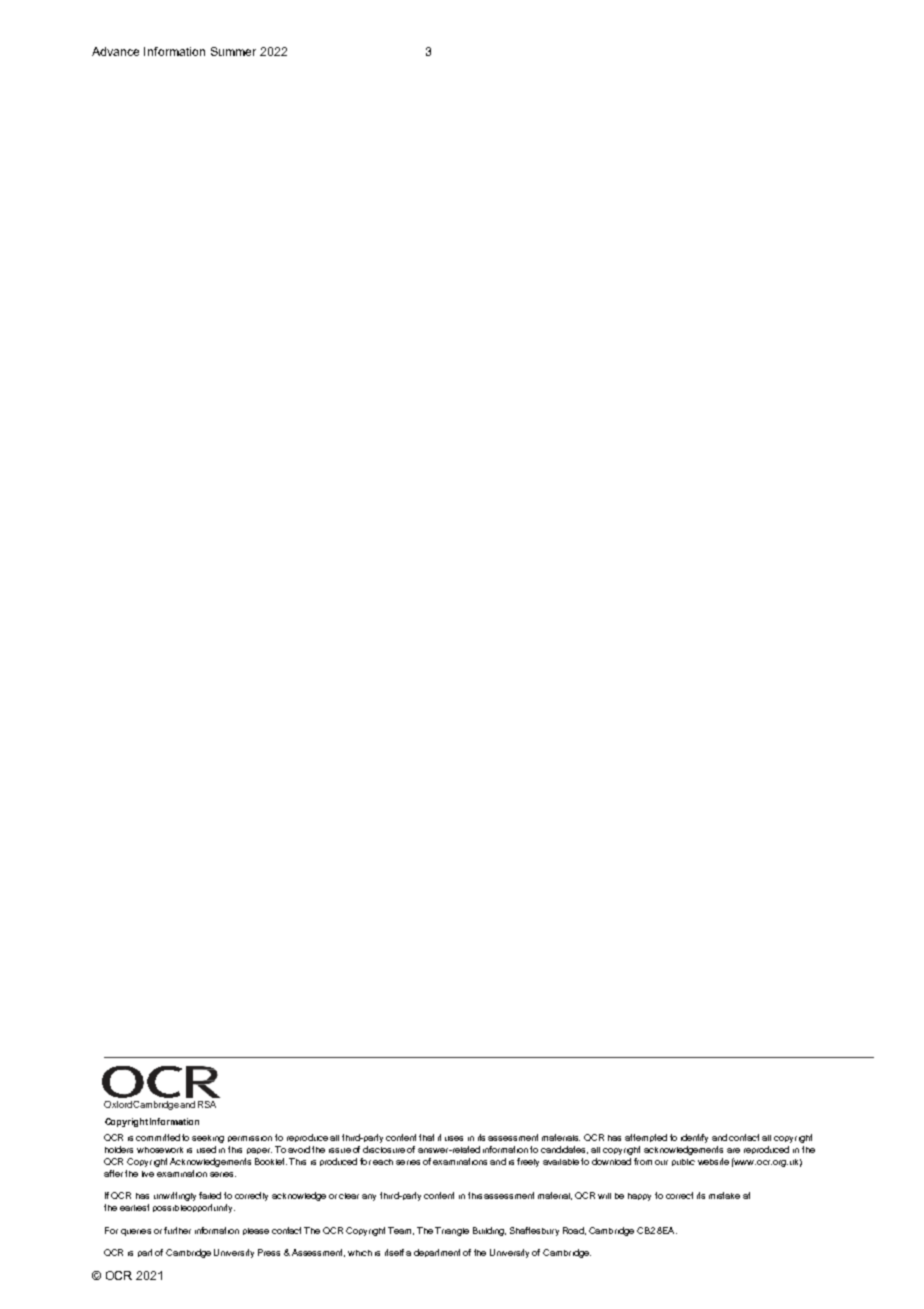 This page has width=924, height=1309. Describe the element at coordinates (454, 1138) in the page. I see `uses` at that location.
